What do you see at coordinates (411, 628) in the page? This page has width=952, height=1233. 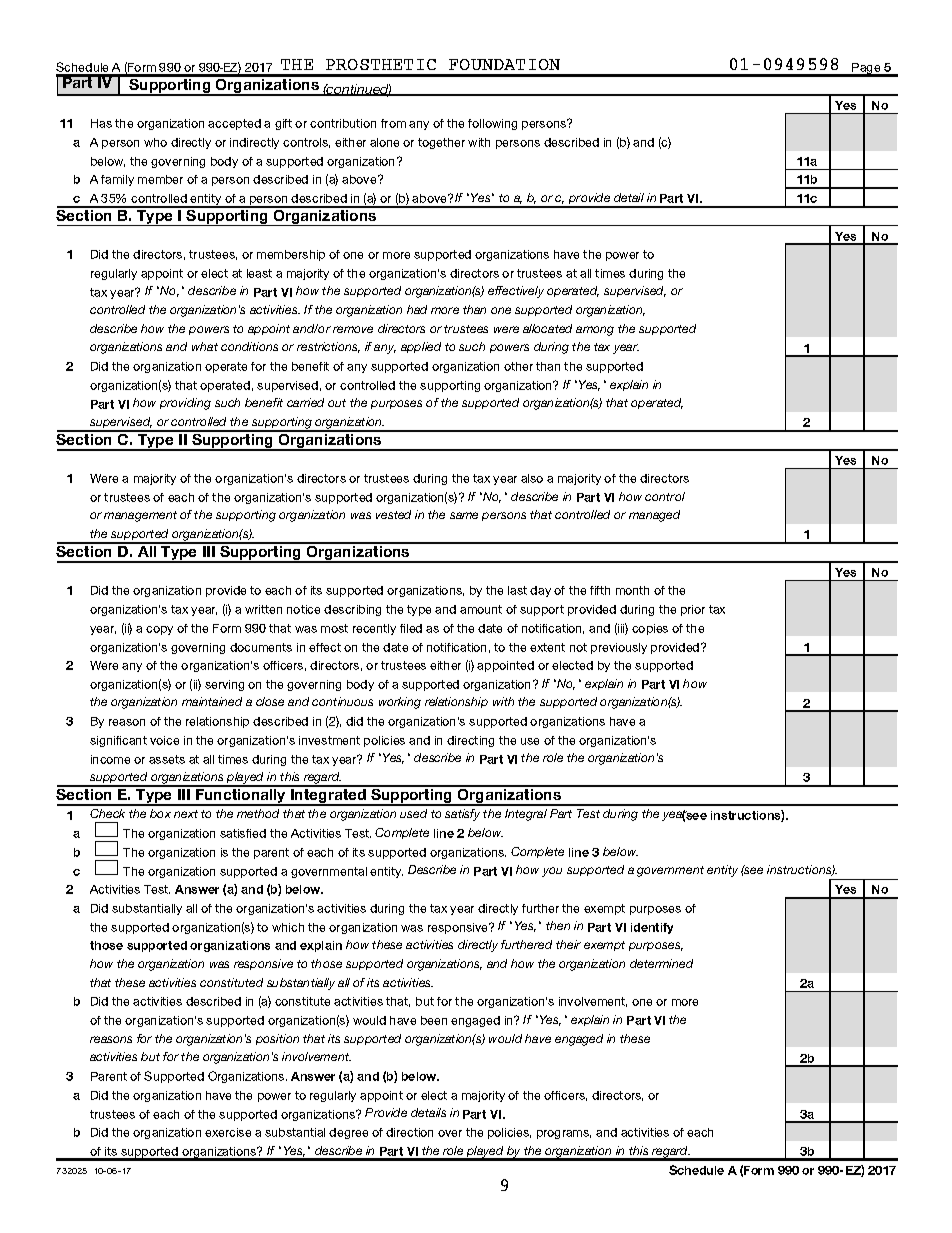 I see `filed` at bounding box center [411, 628].
